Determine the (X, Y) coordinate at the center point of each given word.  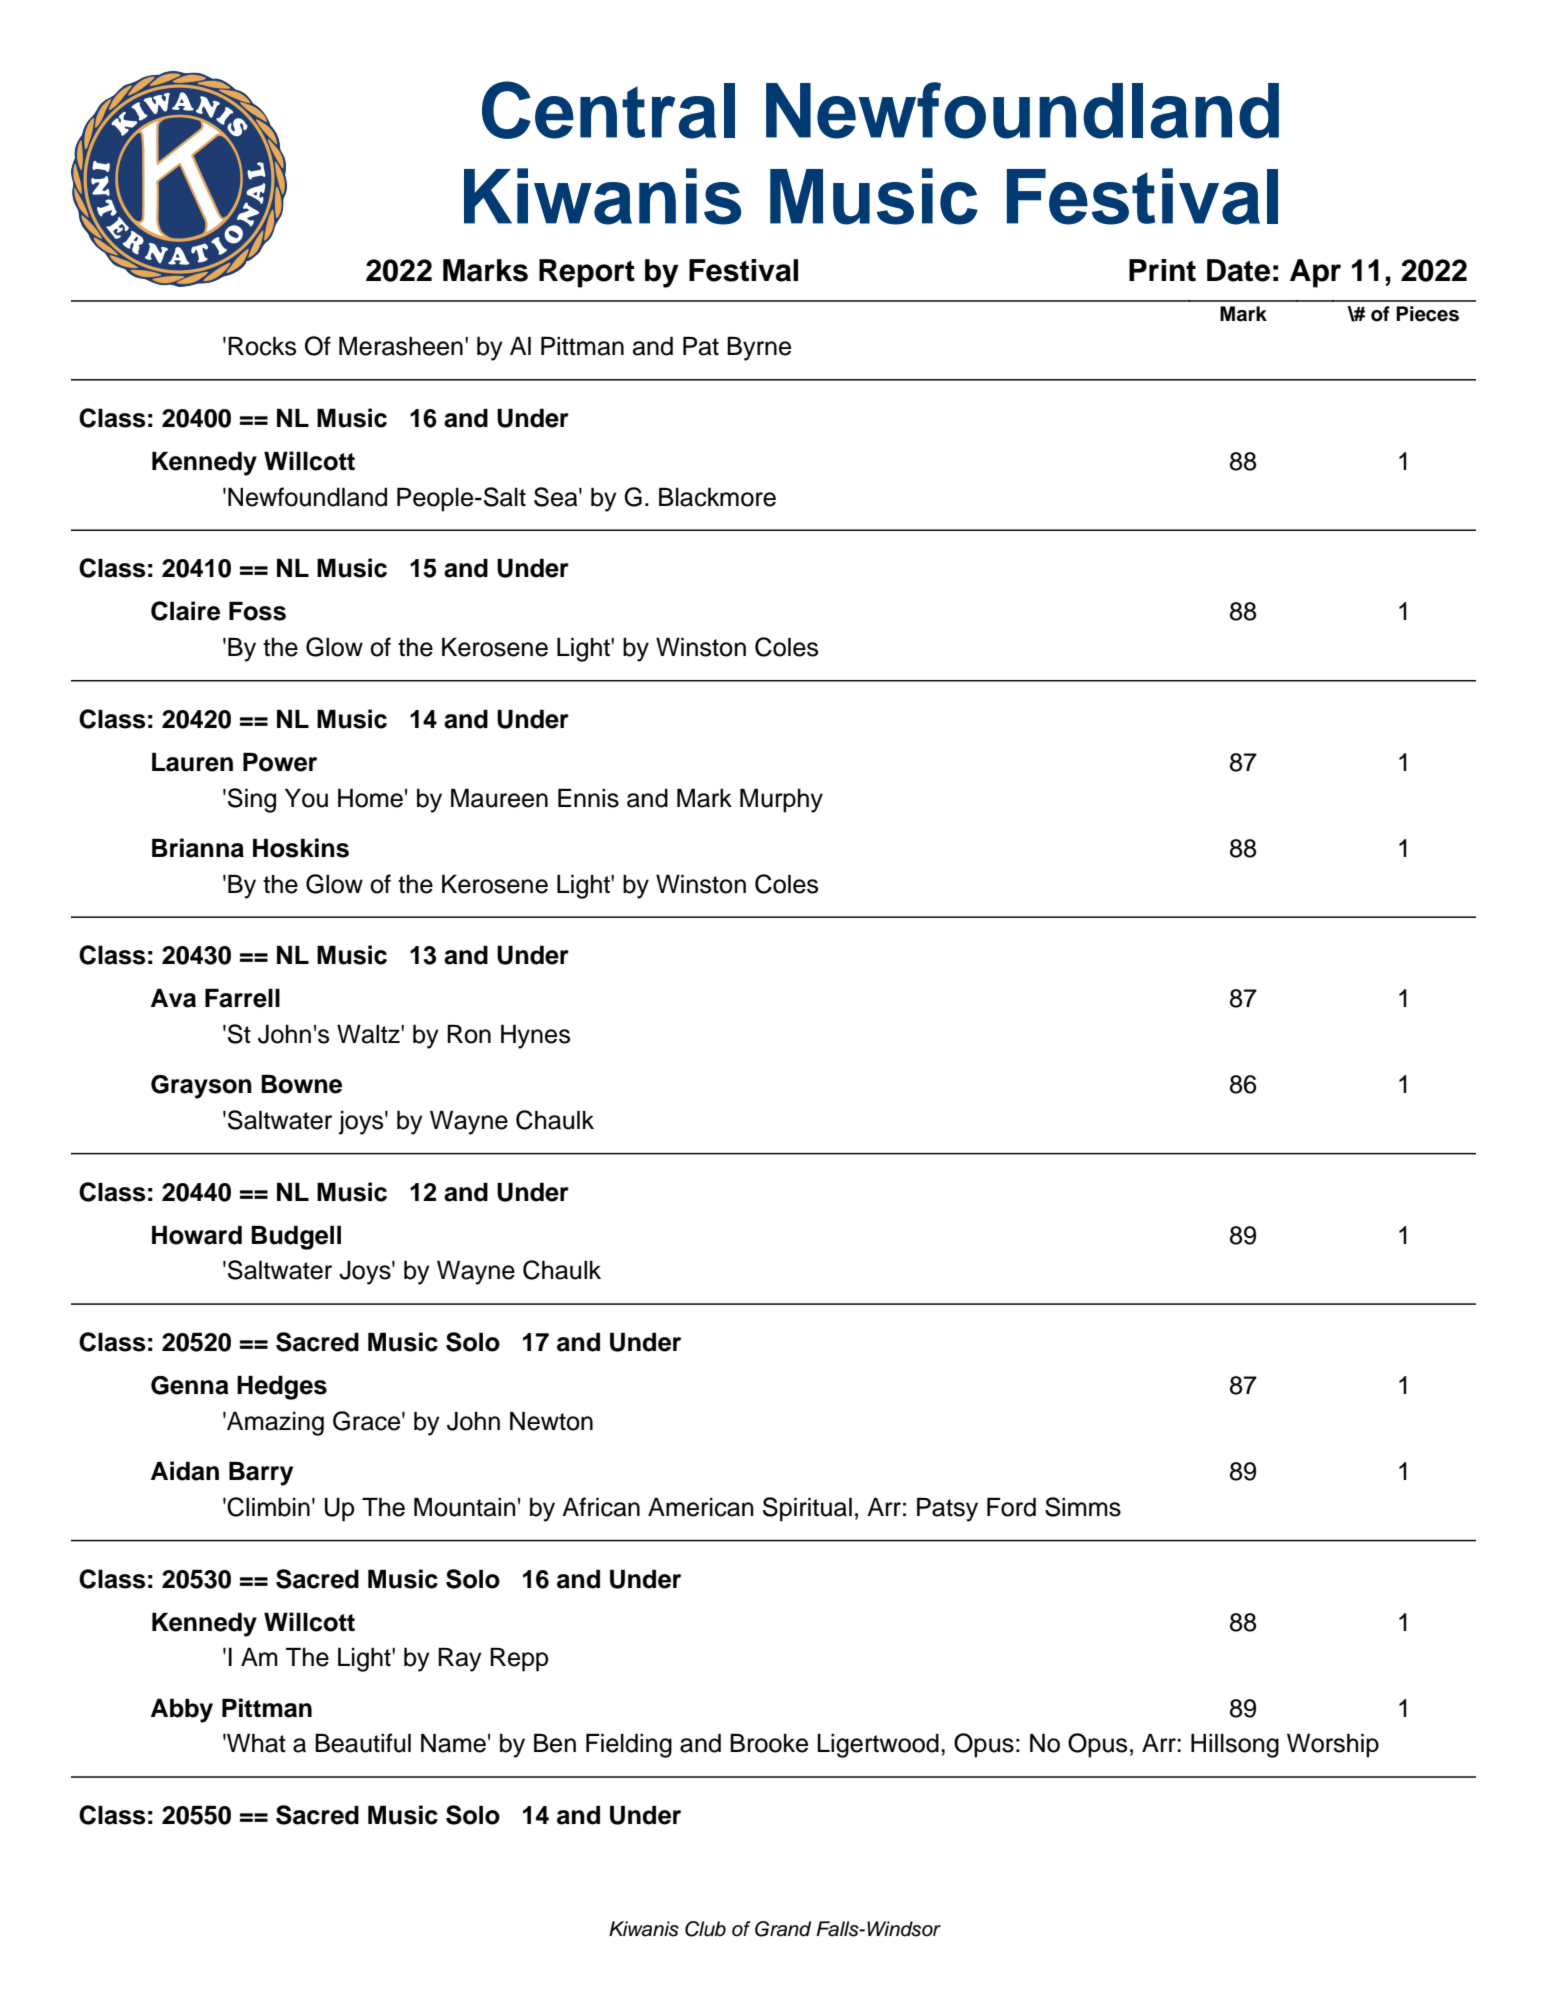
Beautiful (363, 1743)
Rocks (262, 346)
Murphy (781, 801)
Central (608, 110)
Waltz (369, 1034)
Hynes (535, 1037)
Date (1238, 270)
